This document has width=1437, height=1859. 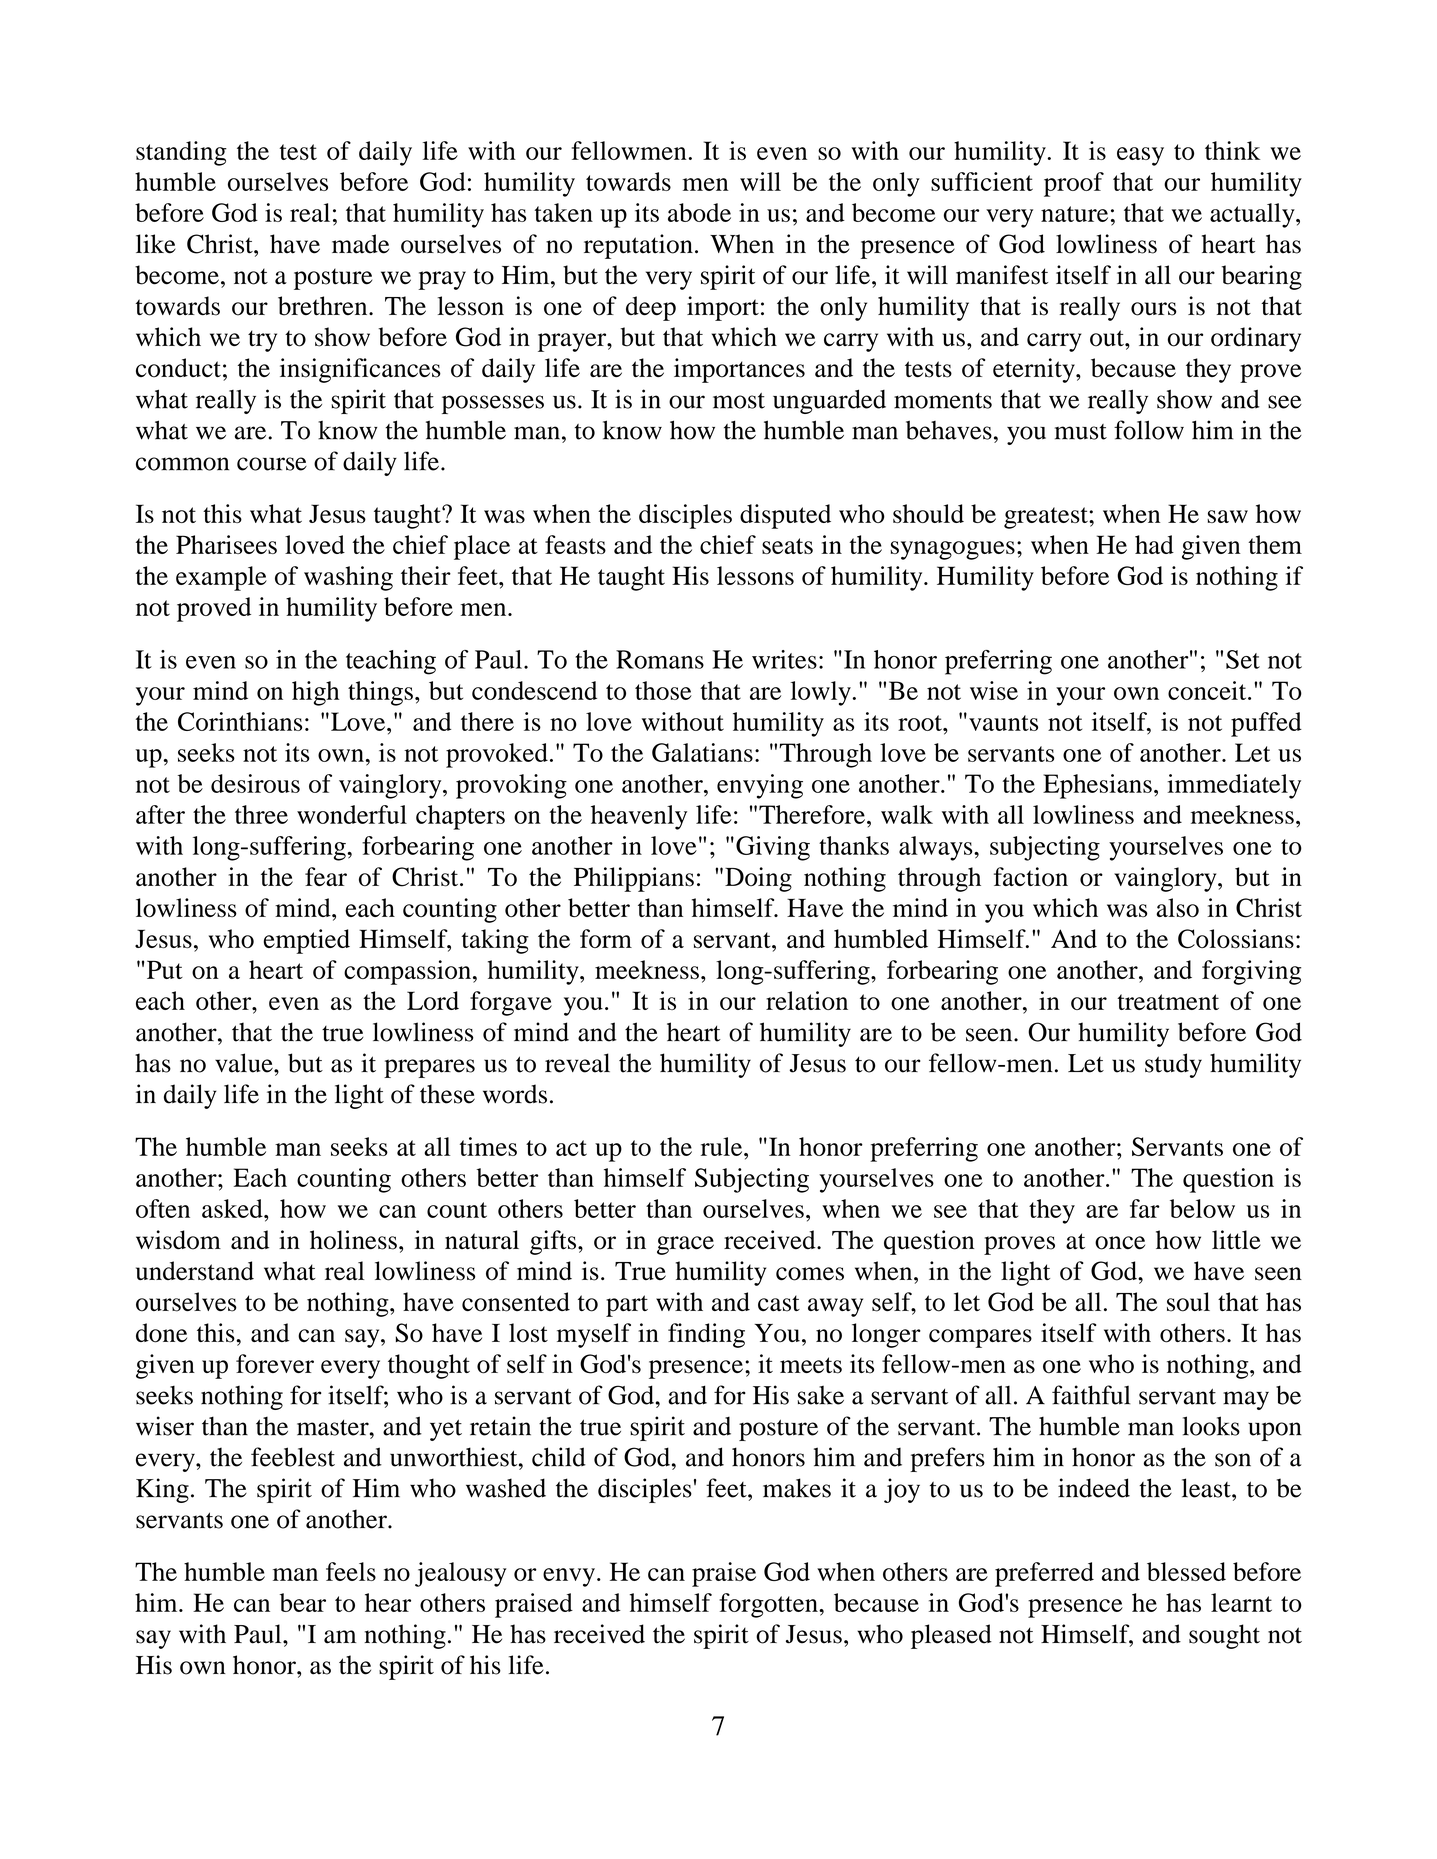 I want to click on Doing, so click(x=758, y=879).
